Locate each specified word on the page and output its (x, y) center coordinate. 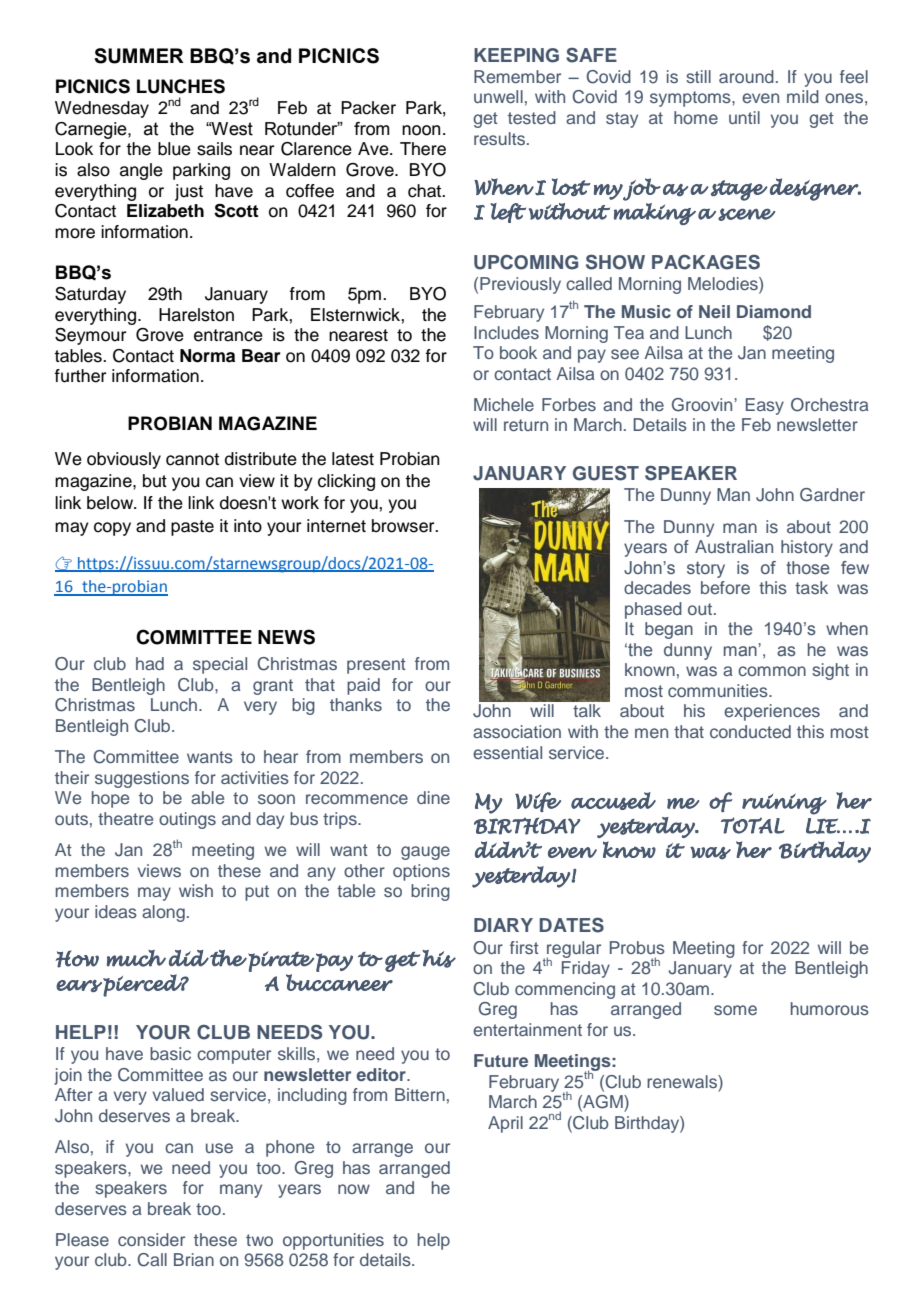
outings (187, 820)
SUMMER (139, 56)
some (735, 1010)
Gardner (832, 495)
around (746, 76)
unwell (498, 96)
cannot (192, 459)
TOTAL (753, 825)
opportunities (333, 1241)
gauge (425, 853)
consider (151, 1239)
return (526, 425)
